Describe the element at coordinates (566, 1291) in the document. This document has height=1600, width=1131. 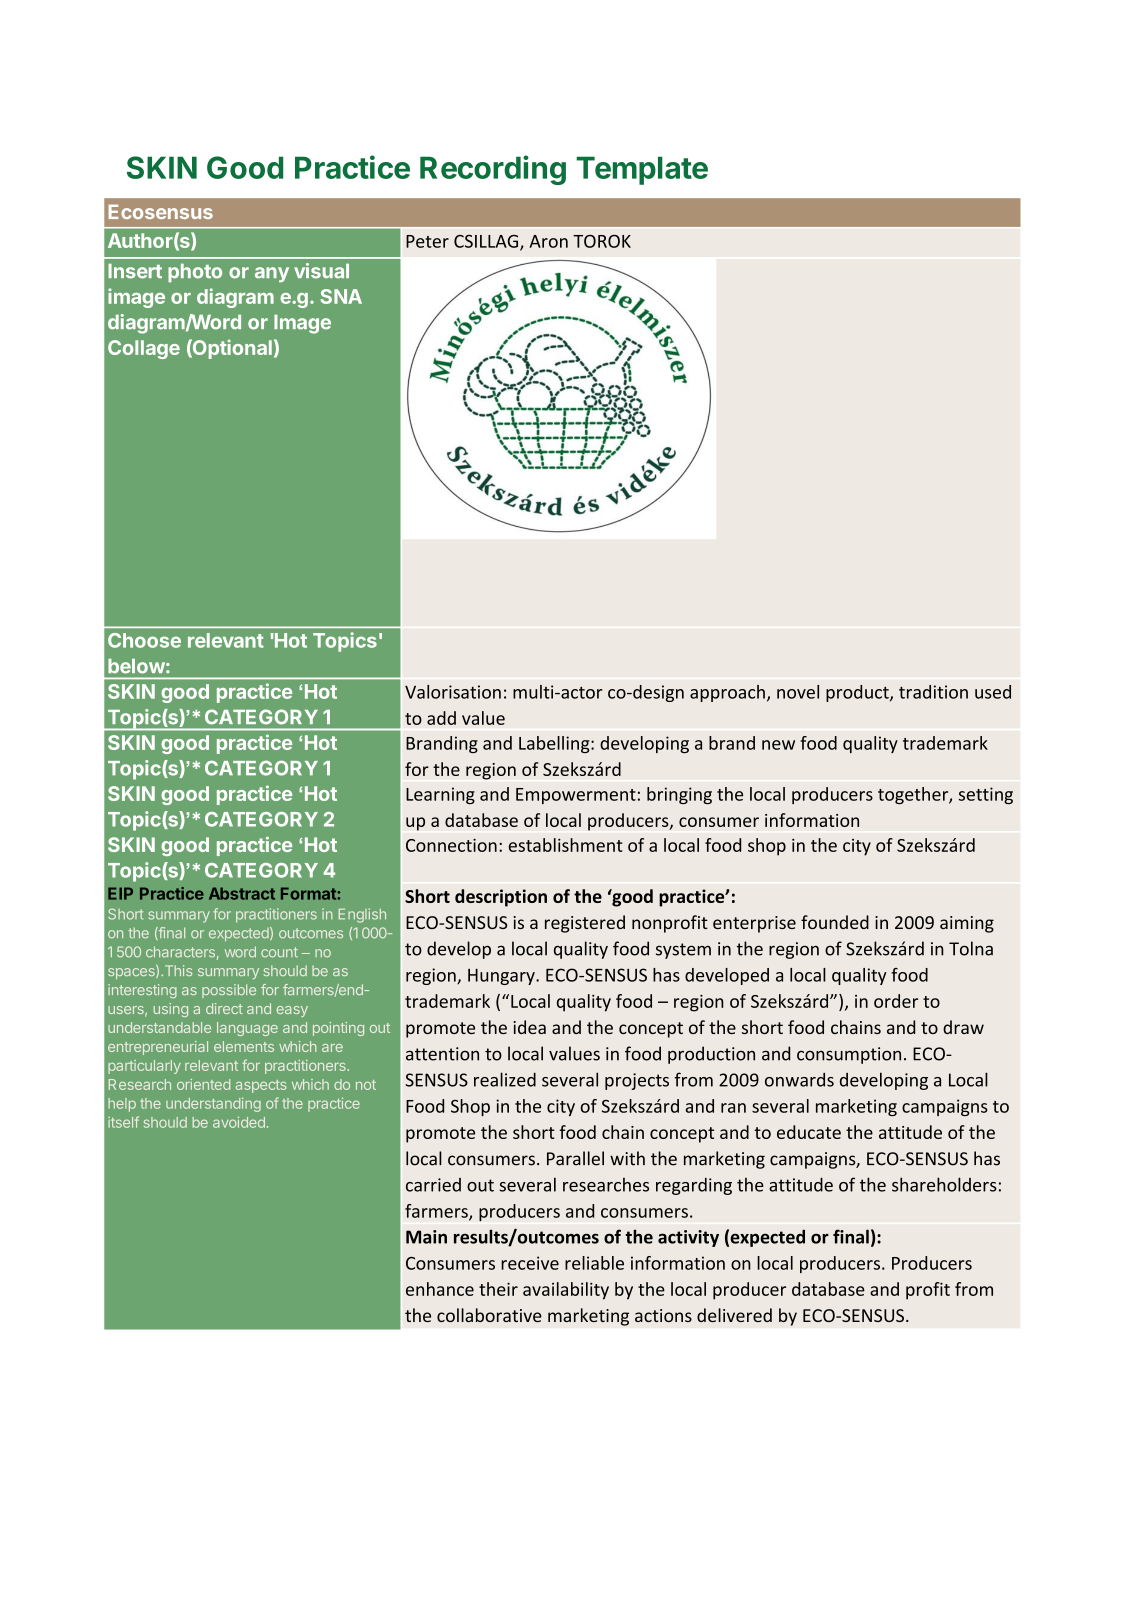
I see `availability` at that location.
